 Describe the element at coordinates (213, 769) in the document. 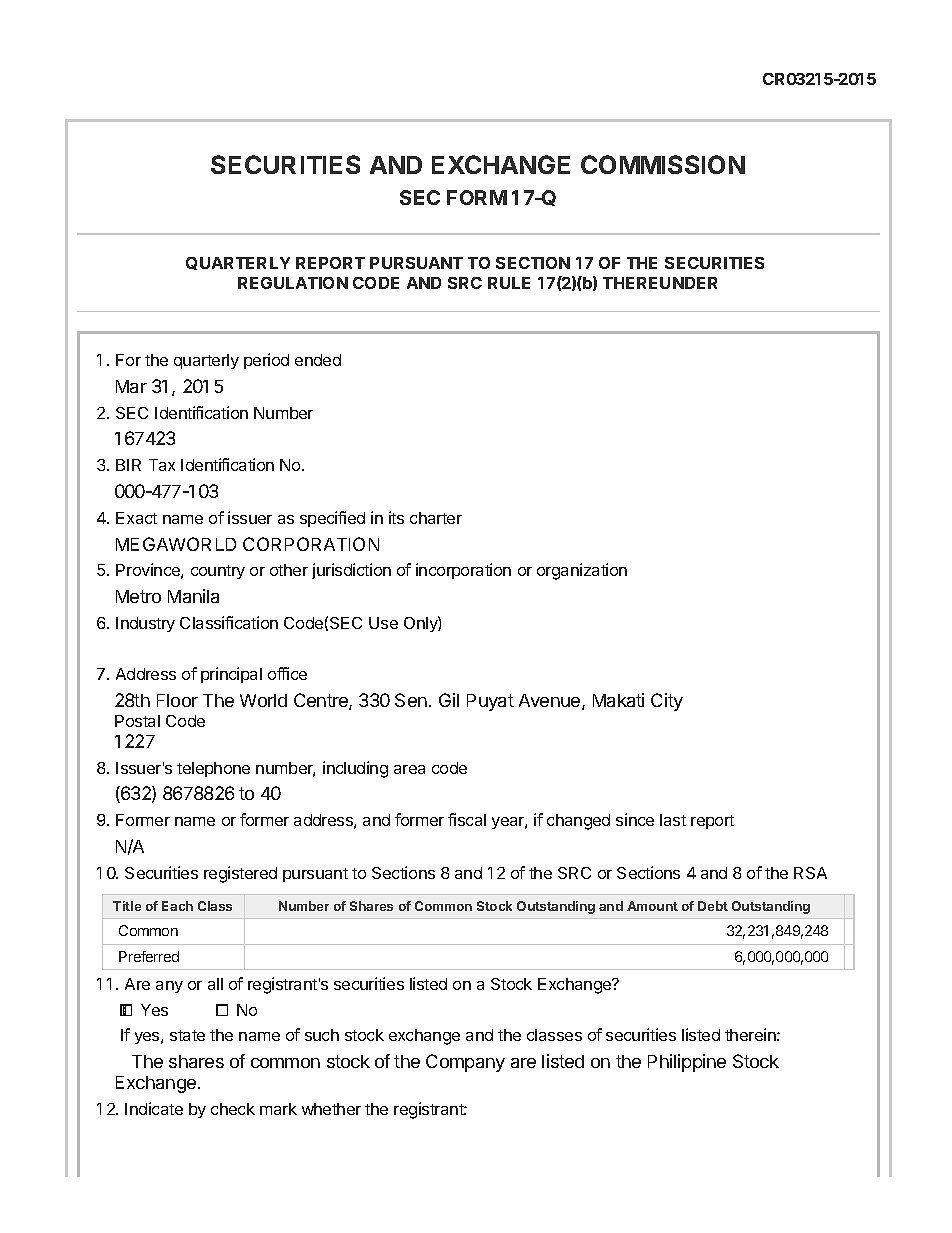

I see `telephone` at that location.
